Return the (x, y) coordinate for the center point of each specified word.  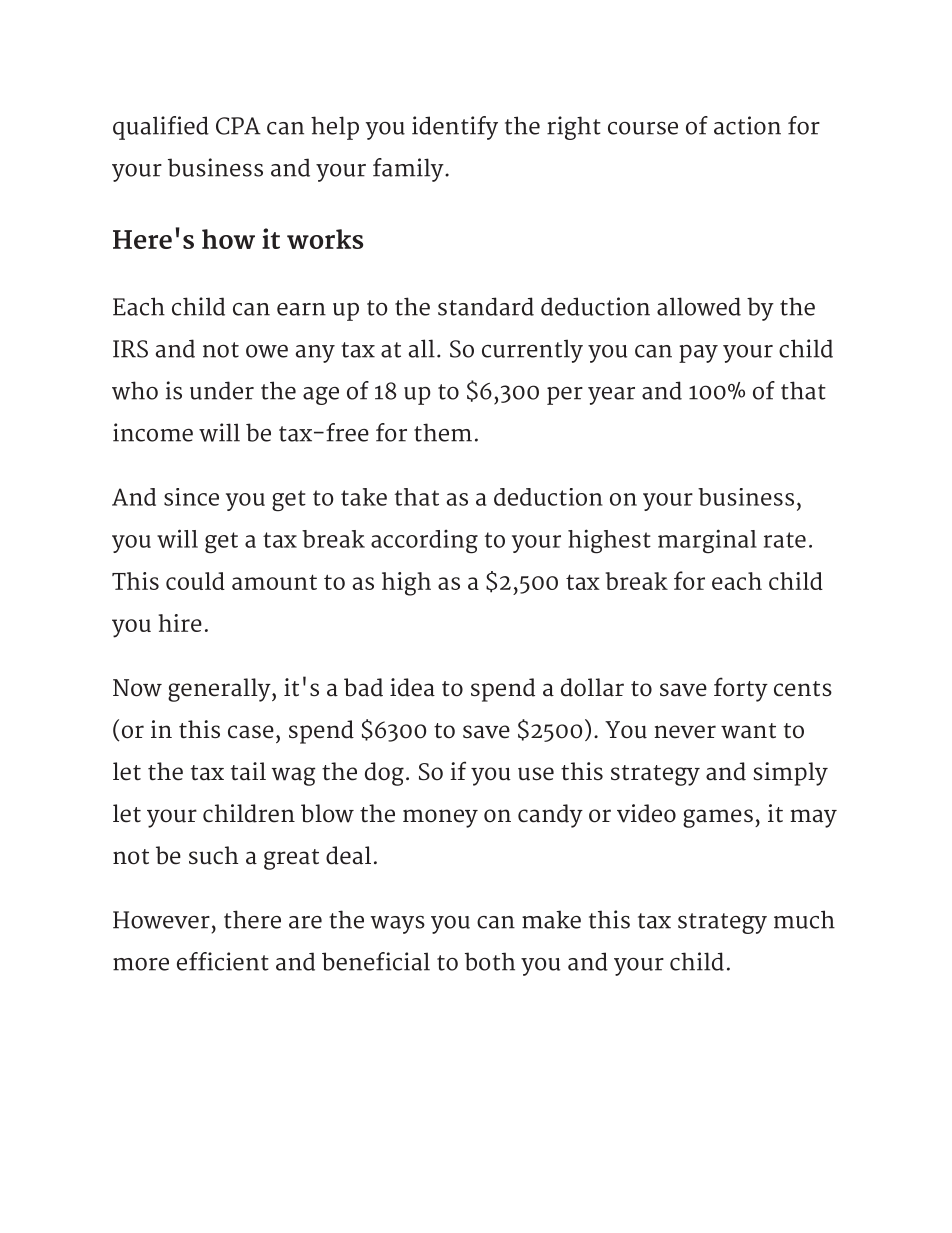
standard (486, 306)
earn (301, 309)
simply (791, 774)
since (191, 497)
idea (412, 687)
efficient (223, 961)
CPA (238, 126)
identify (455, 128)
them (443, 432)
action (747, 125)
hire (180, 623)
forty (741, 689)
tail (248, 771)
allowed (699, 306)
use (536, 774)
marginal (707, 541)
